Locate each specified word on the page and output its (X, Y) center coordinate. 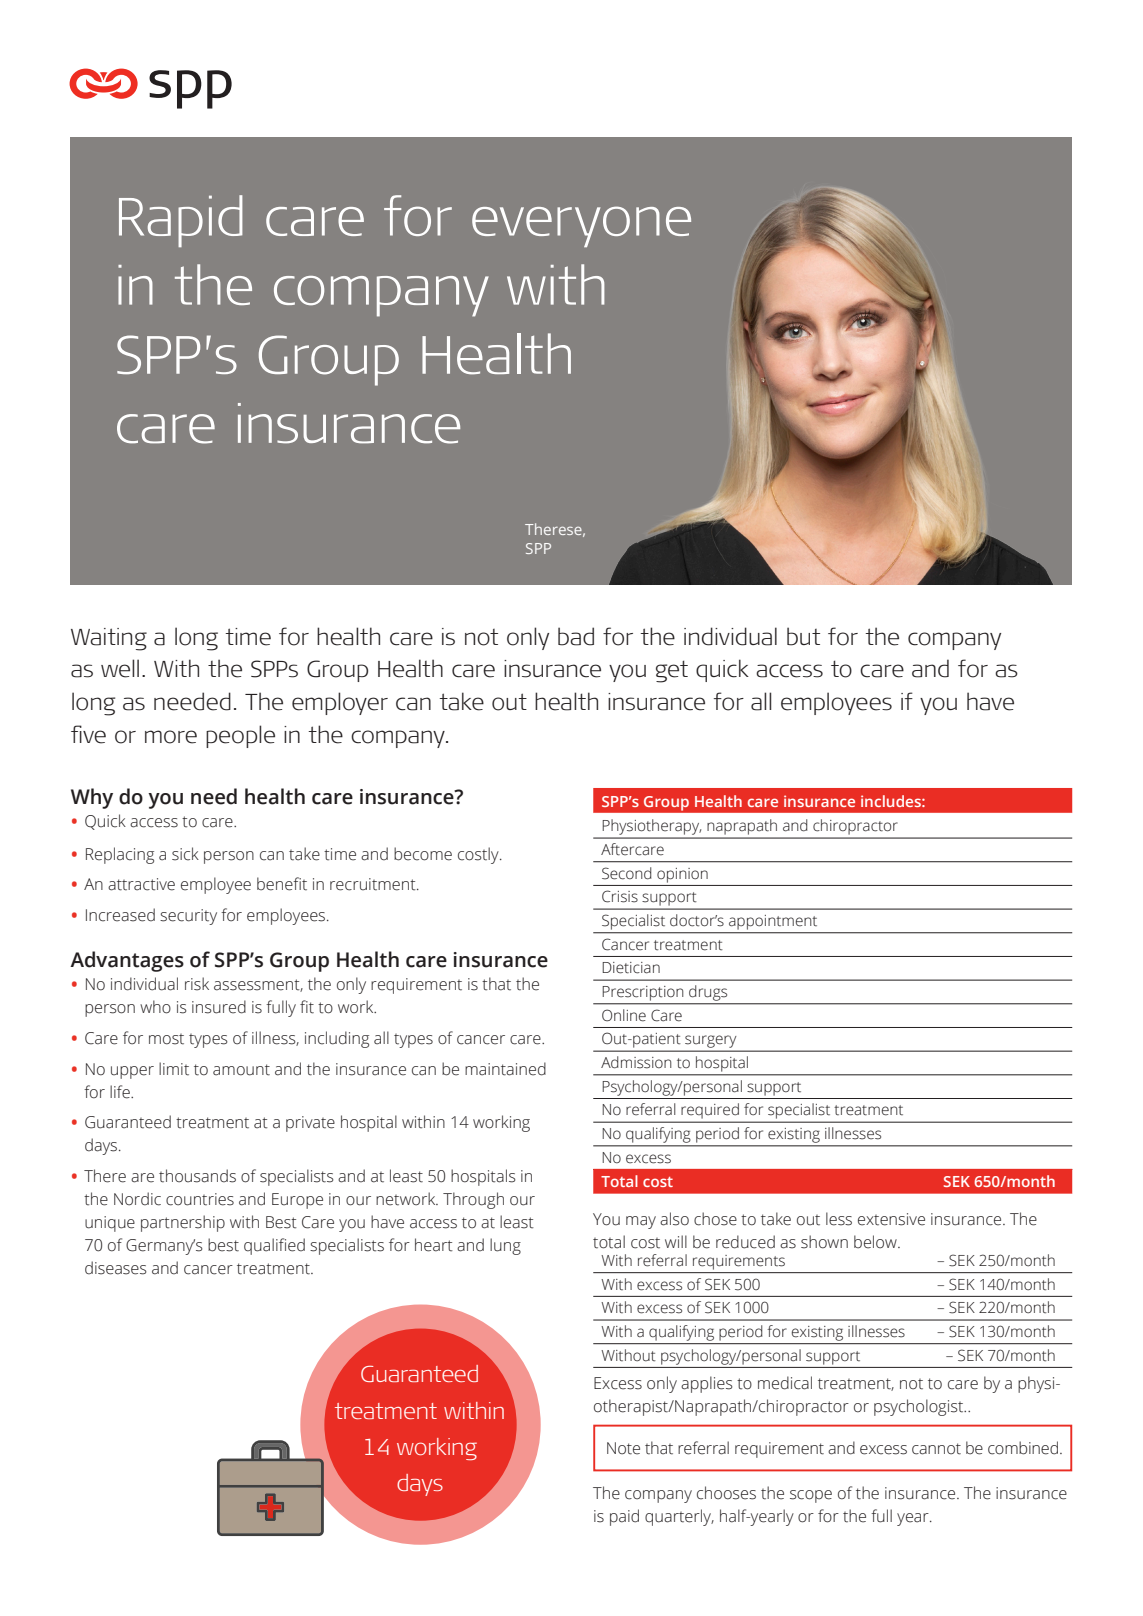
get (672, 671)
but (803, 636)
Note (623, 1448)
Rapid (181, 221)
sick (185, 854)
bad (576, 636)
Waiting (109, 639)
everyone (581, 226)
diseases (116, 1268)
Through (473, 1200)
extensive (891, 1219)
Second (627, 873)
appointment (773, 922)
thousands (197, 1176)
